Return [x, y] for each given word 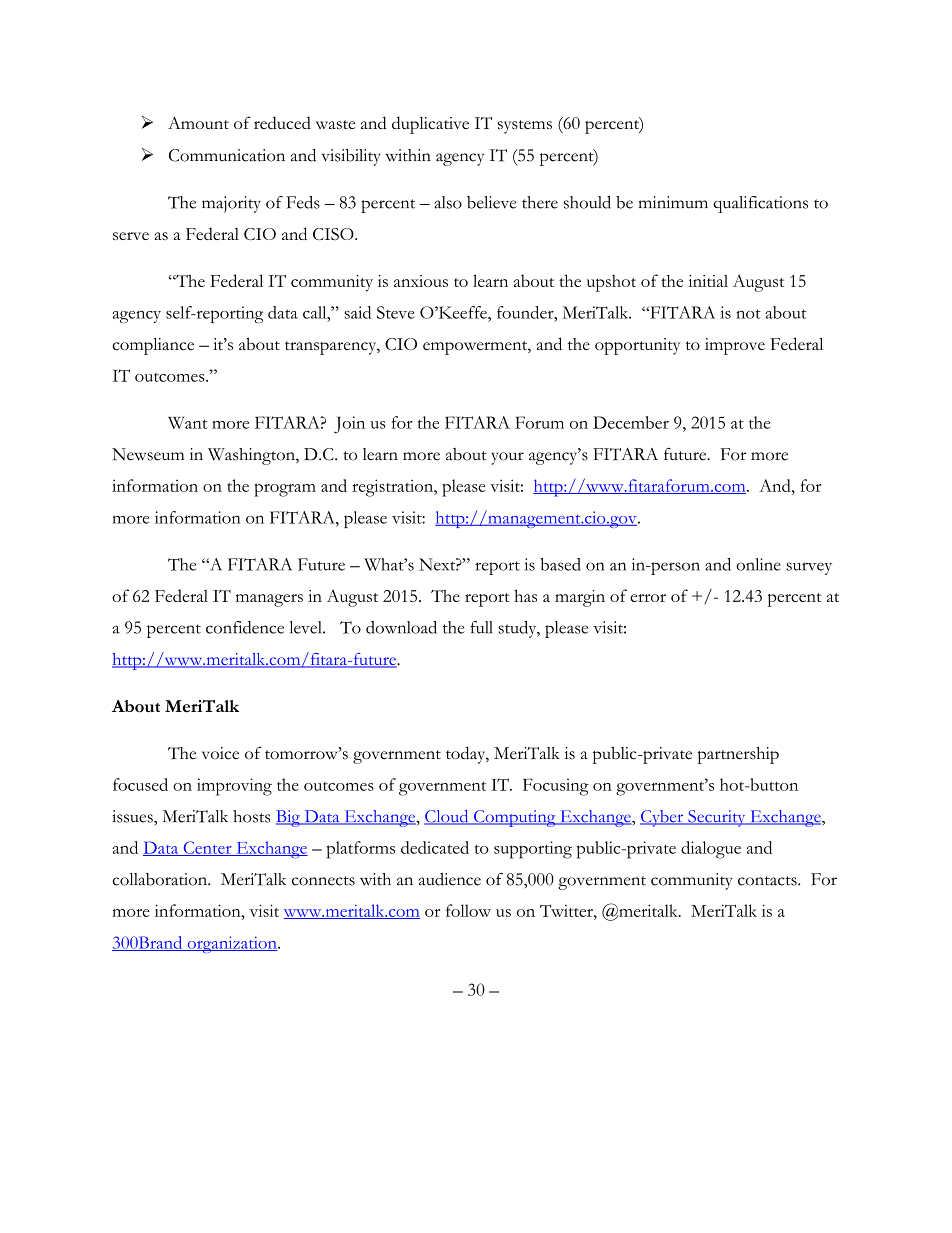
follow [468, 910]
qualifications [760, 204]
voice [220, 753]
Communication [227, 155]
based [560, 564]
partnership [738, 755]
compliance [153, 346]
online [758, 564]
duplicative [430, 125]
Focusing [556, 787]
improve [735, 346]
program [285, 490]
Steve [396, 312]
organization [232, 944]
